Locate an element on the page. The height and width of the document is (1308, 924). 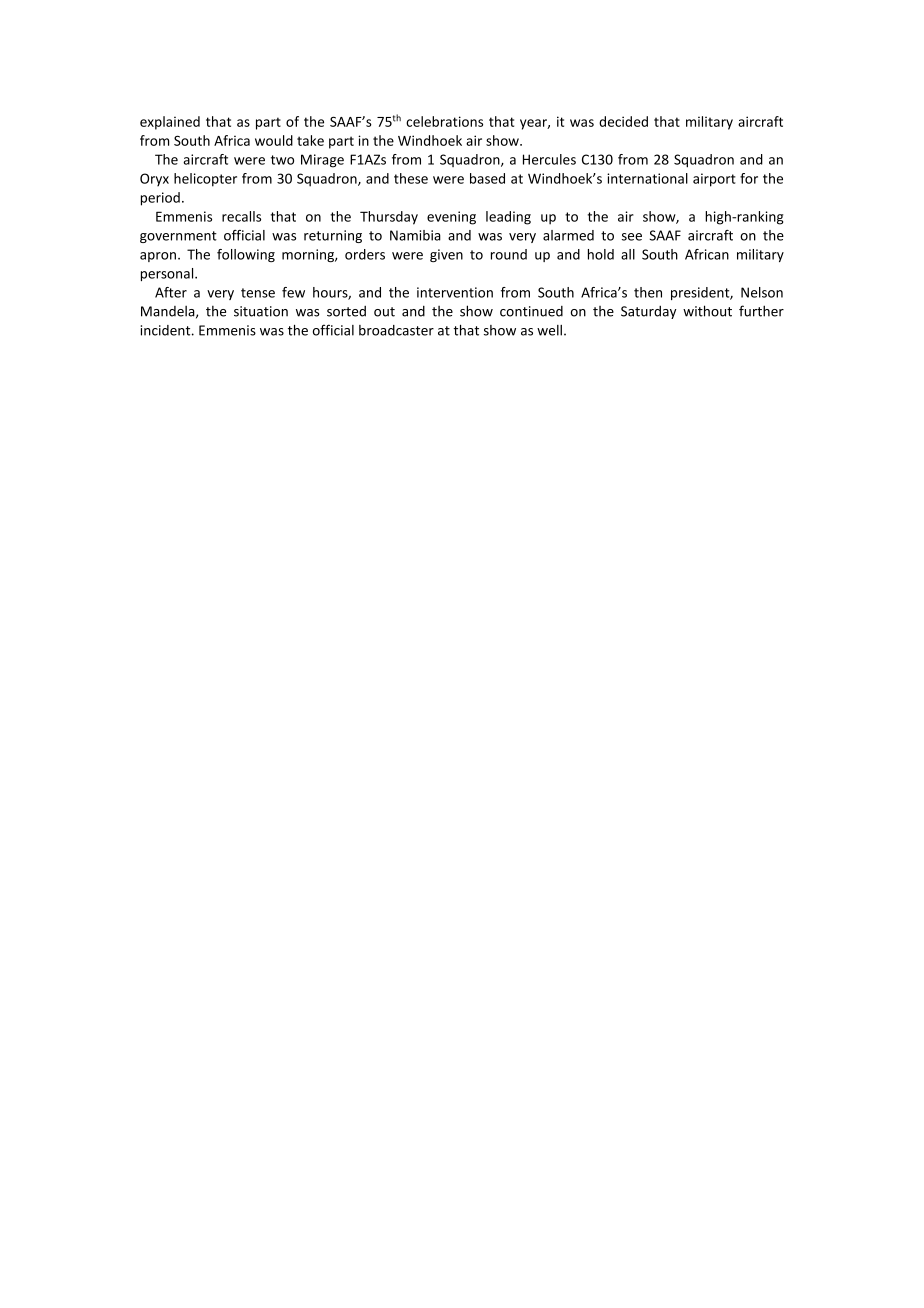
explained is located at coordinates (170, 123).
